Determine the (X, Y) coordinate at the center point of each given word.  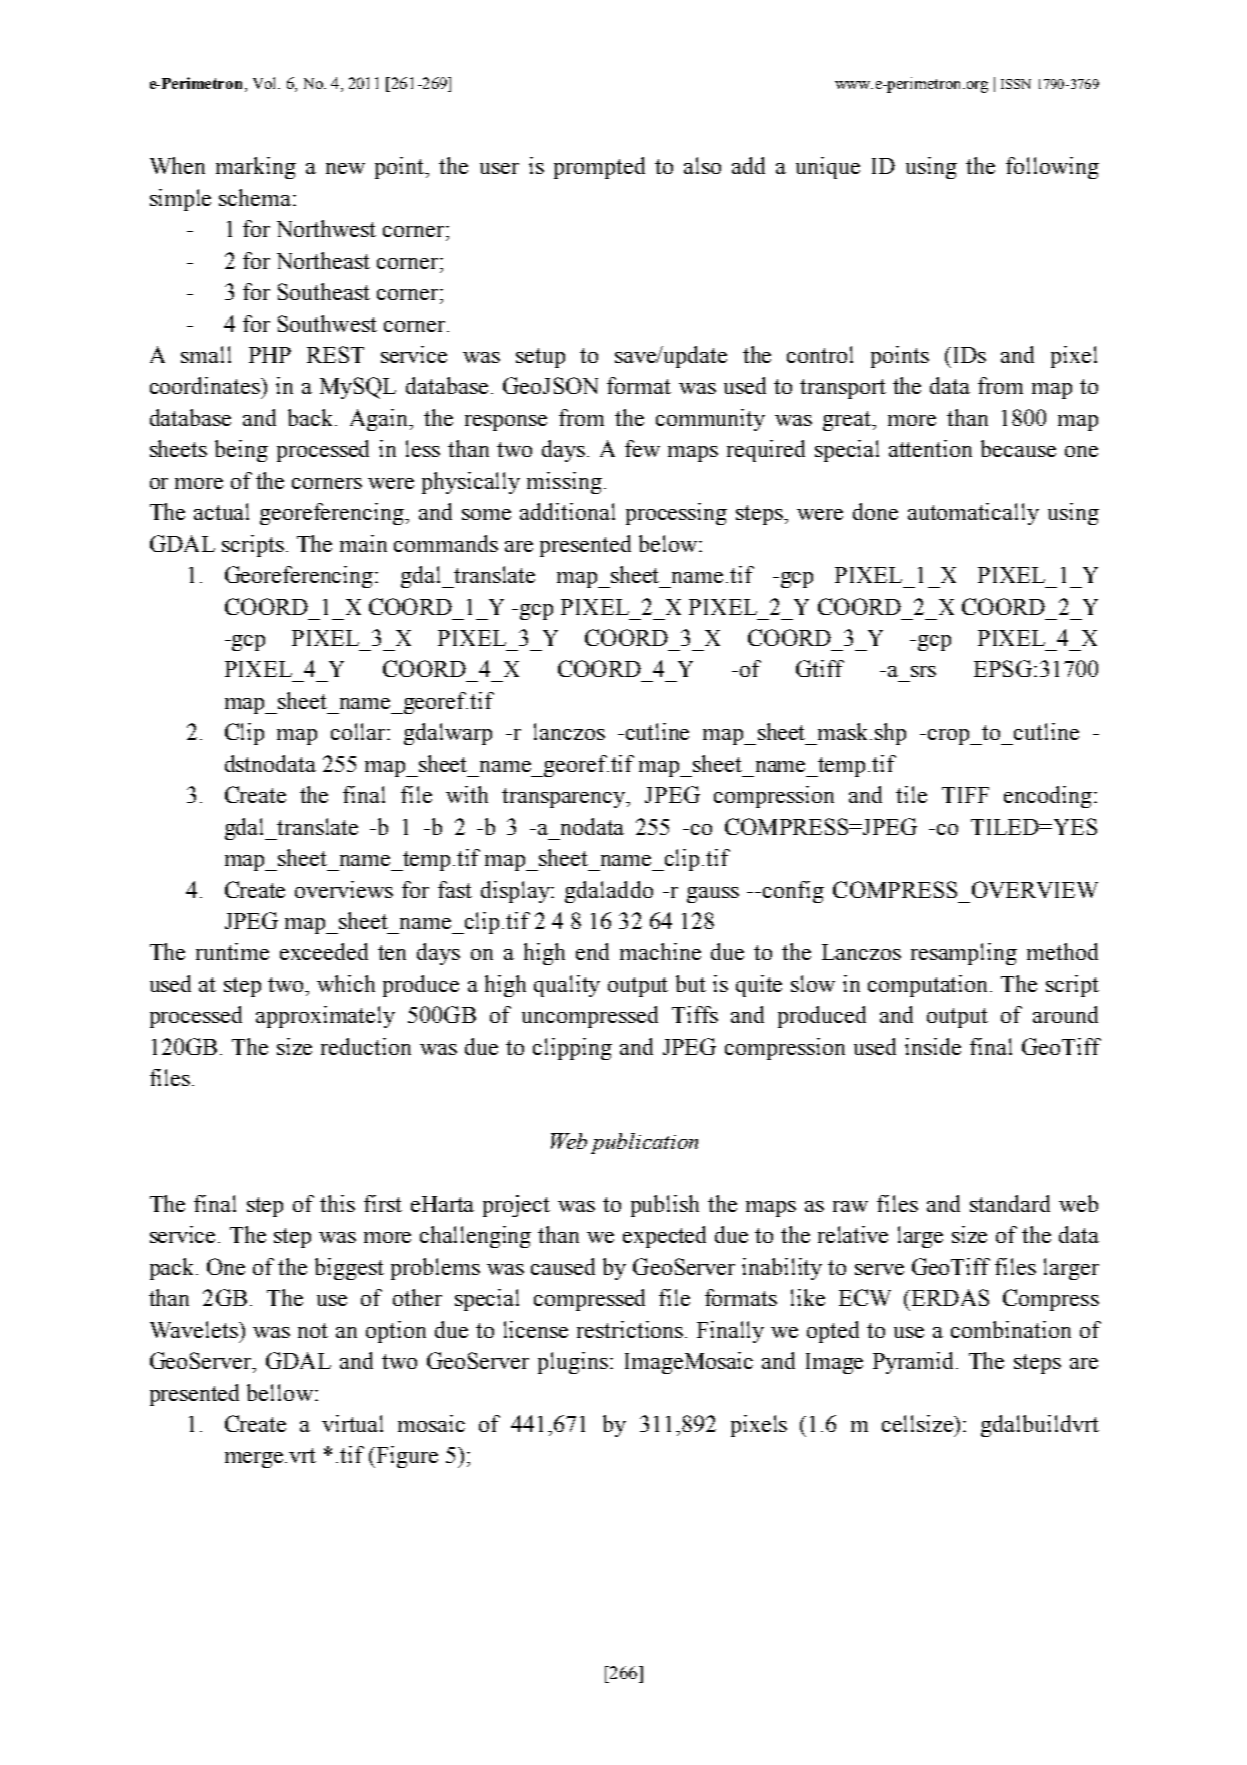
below (669, 543)
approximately (325, 1017)
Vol (266, 83)
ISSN (1016, 84)
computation (929, 986)
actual (221, 511)
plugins (573, 1363)
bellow (280, 1392)
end (592, 951)
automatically (973, 514)
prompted (599, 168)
